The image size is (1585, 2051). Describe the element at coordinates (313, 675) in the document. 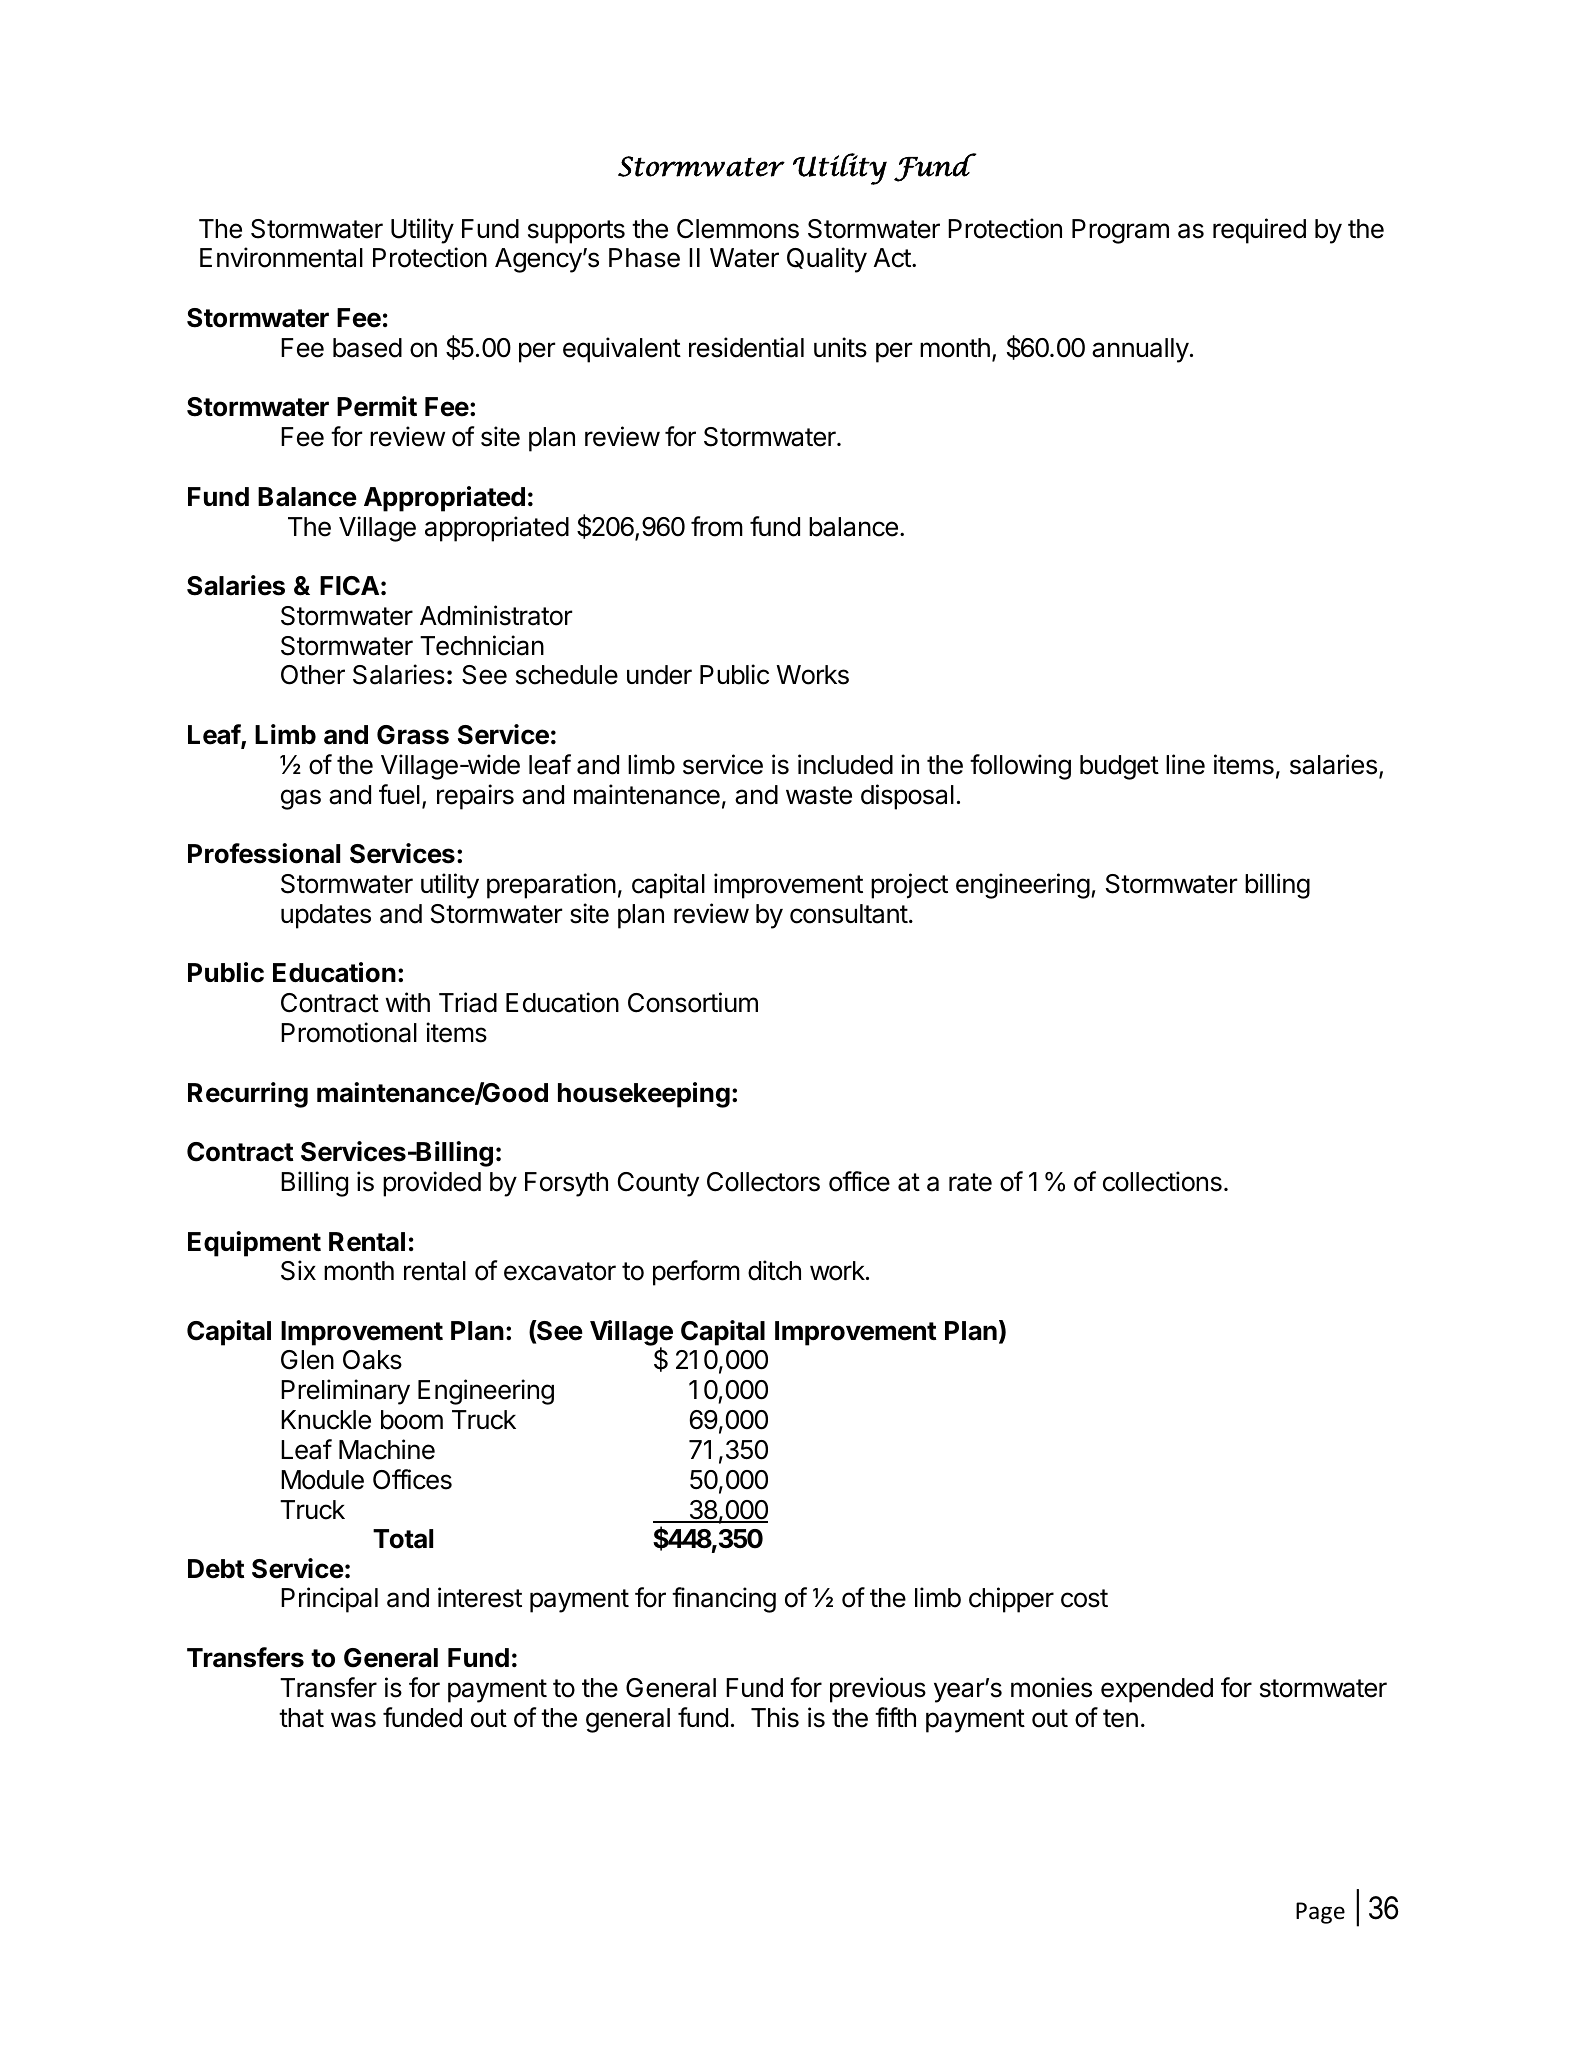

I see `Other` at that location.
